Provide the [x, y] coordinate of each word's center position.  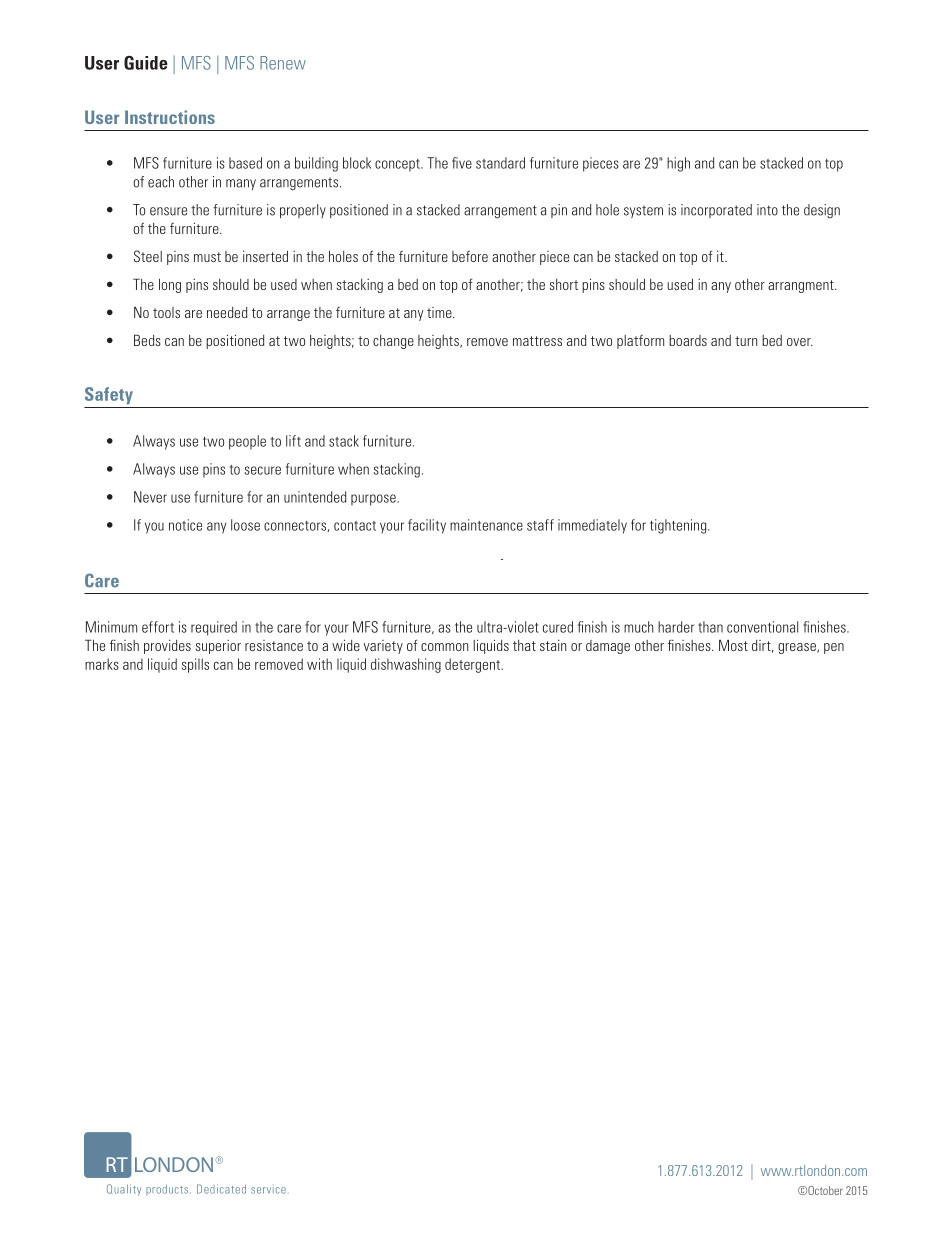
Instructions [170, 117]
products [168, 1190]
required [214, 628]
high [678, 164]
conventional [762, 627]
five [462, 163]
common [444, 647]
